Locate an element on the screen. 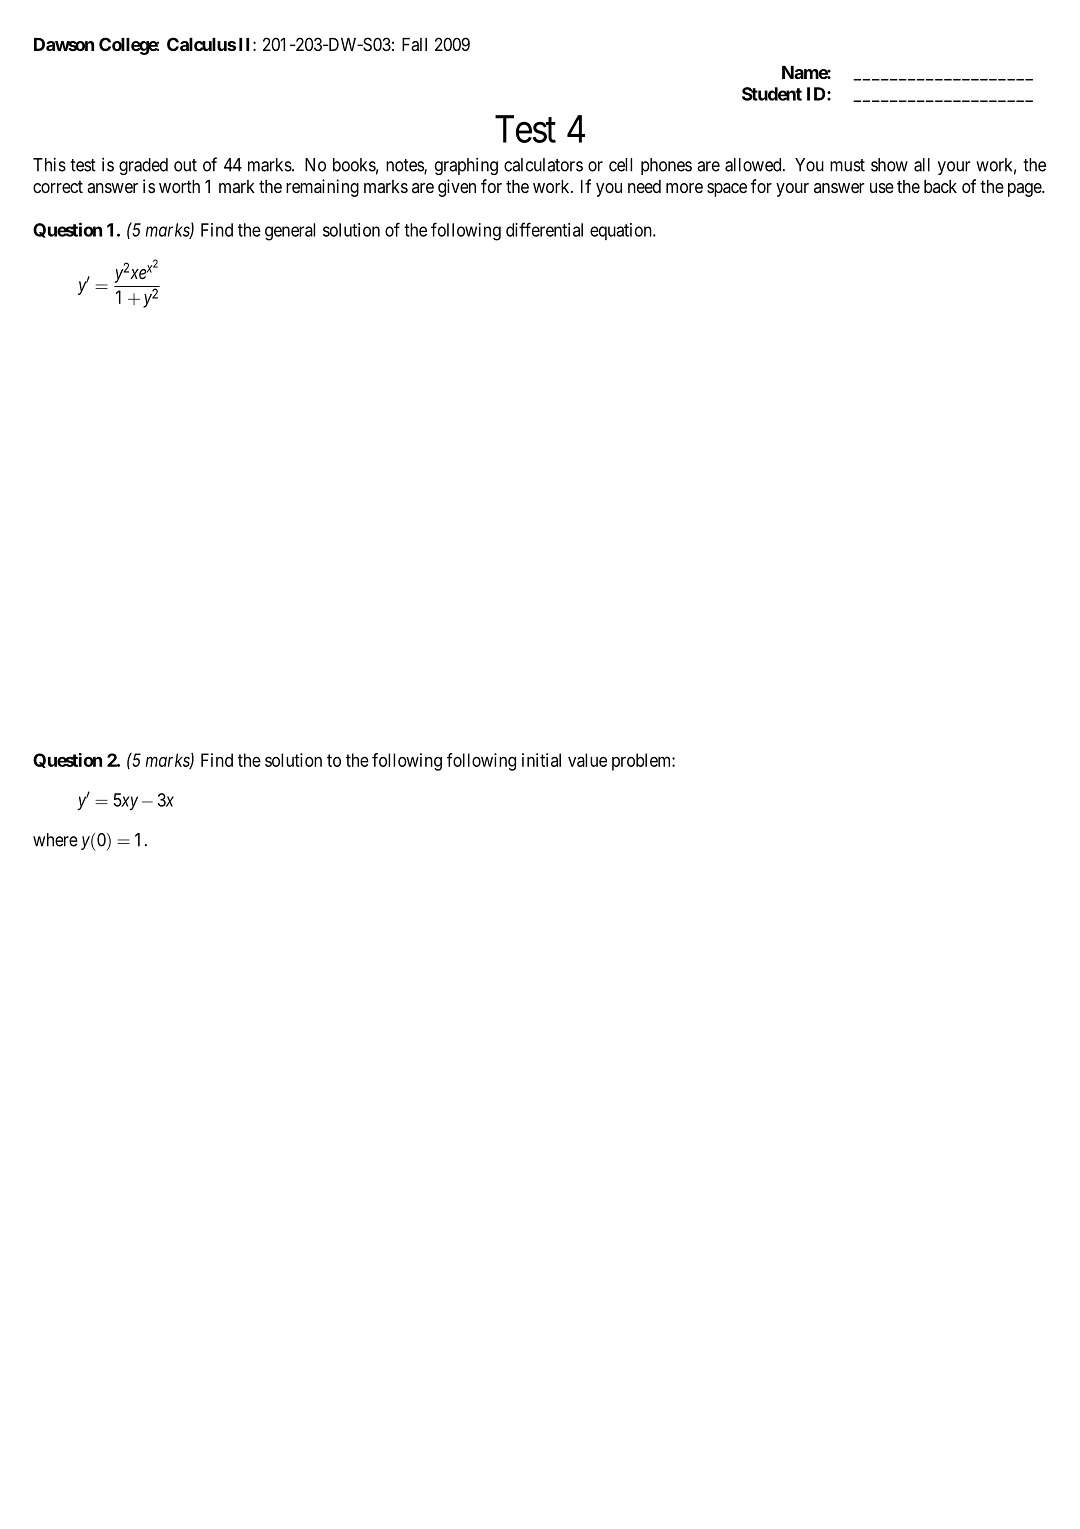  value is located at coordinates (587, 760).
